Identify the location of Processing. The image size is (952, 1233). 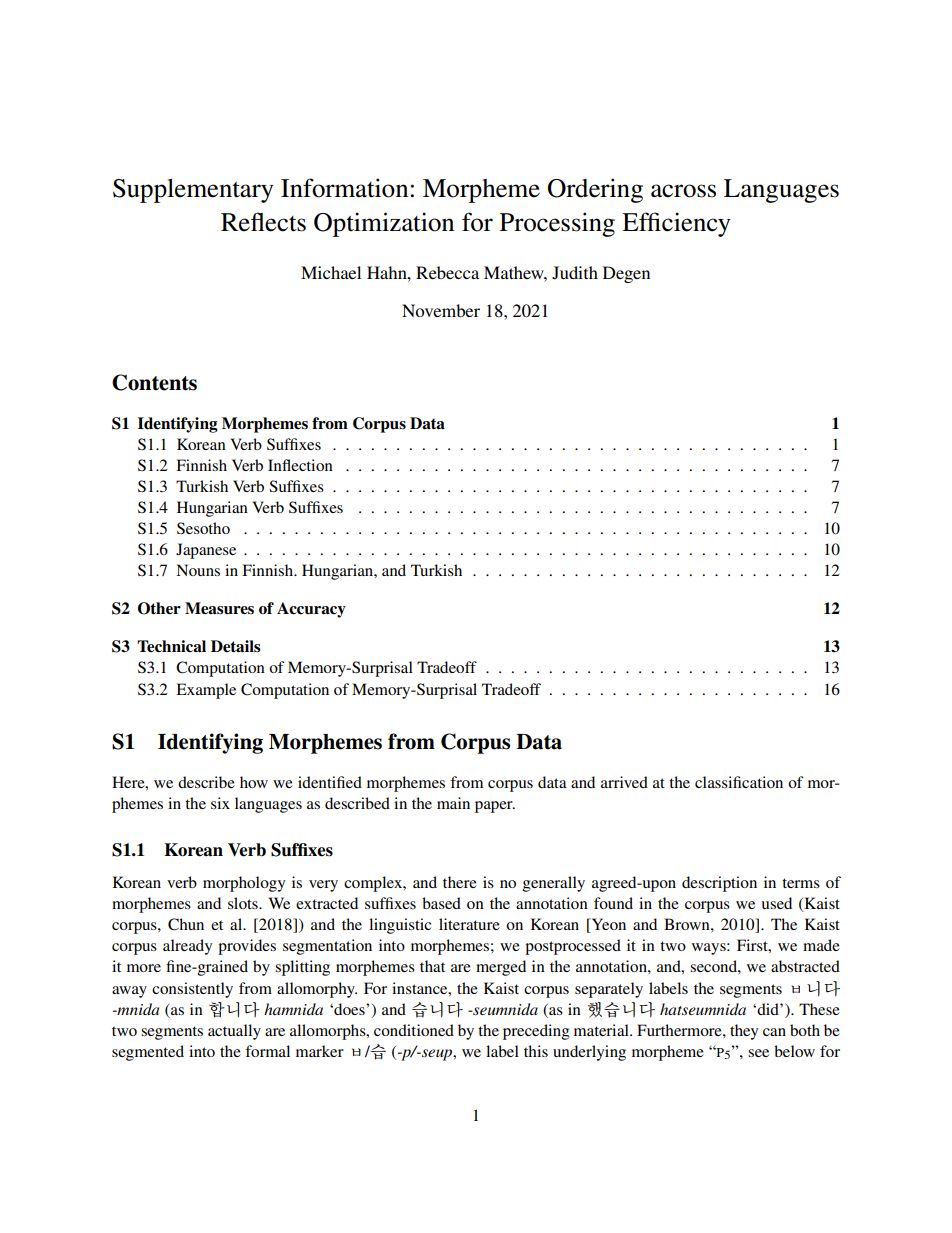
(557, 224).
